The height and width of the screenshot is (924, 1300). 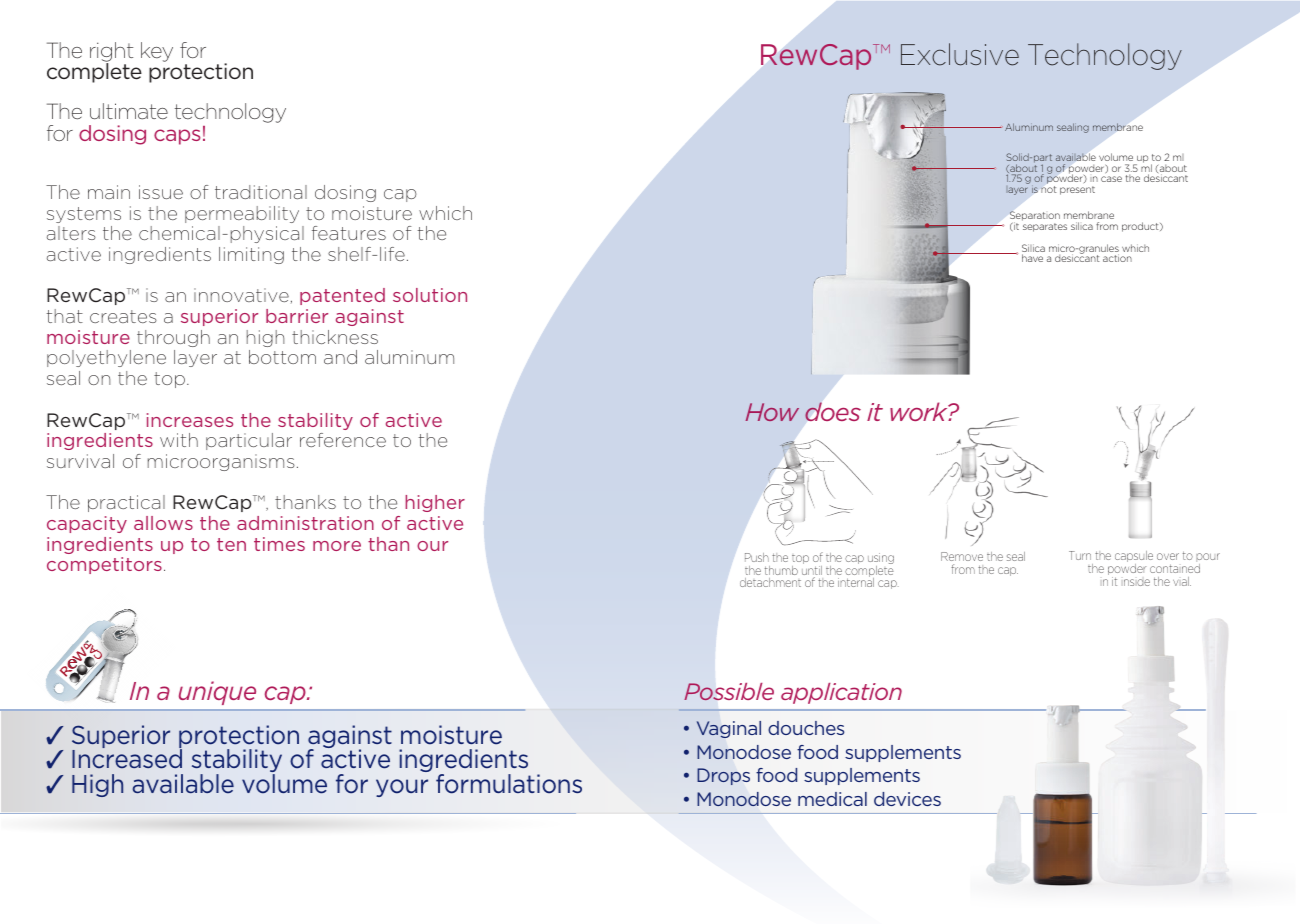 I want to click on inside, so click(x=1137, y=582).
